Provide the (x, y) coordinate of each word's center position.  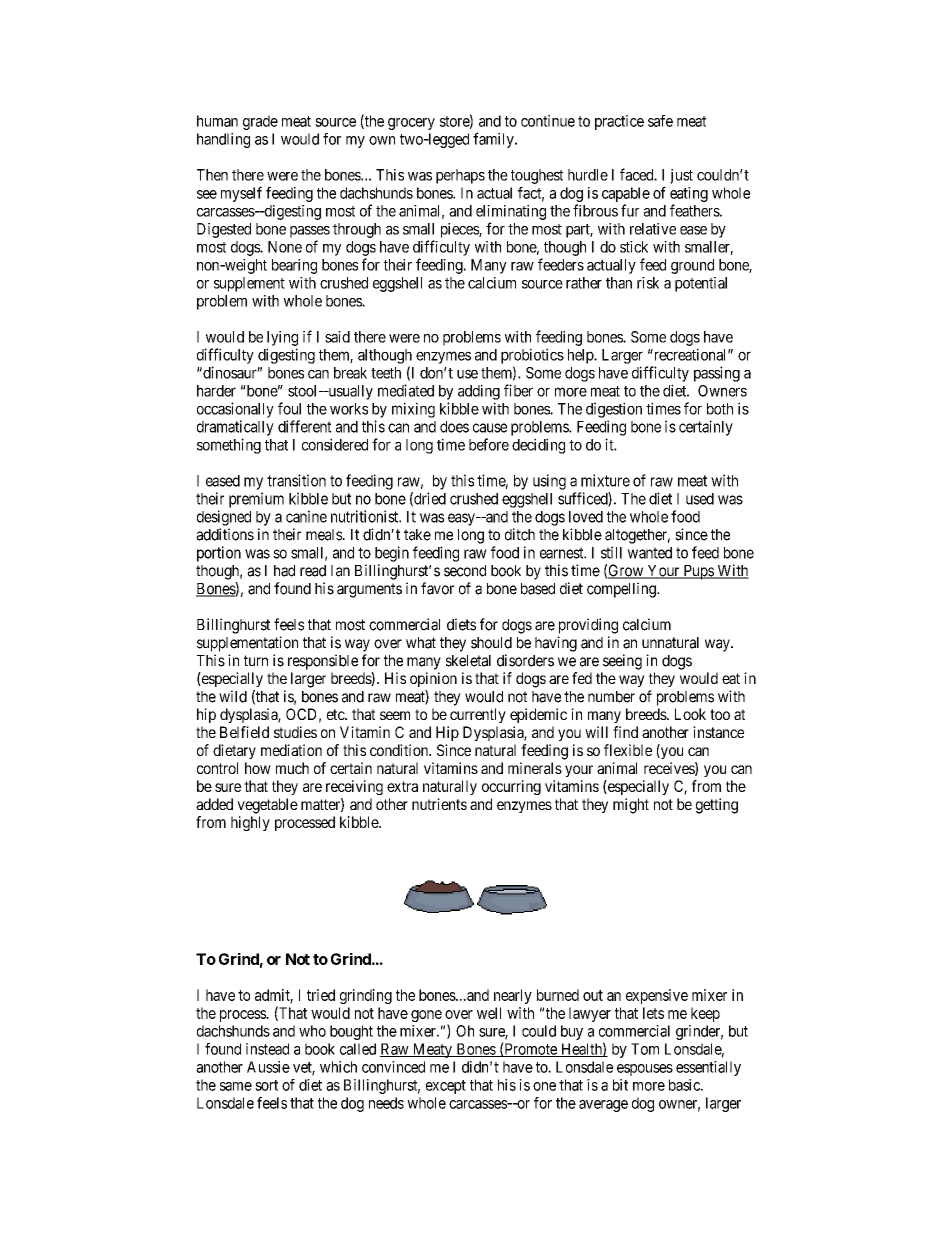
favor (437, 588)
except (446, 1087)
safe (660, 121)
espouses (645, 1070)
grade (260, 122)
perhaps (460, 176)
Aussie (268, 1067)
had (284, 571)
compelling (622, 590)
